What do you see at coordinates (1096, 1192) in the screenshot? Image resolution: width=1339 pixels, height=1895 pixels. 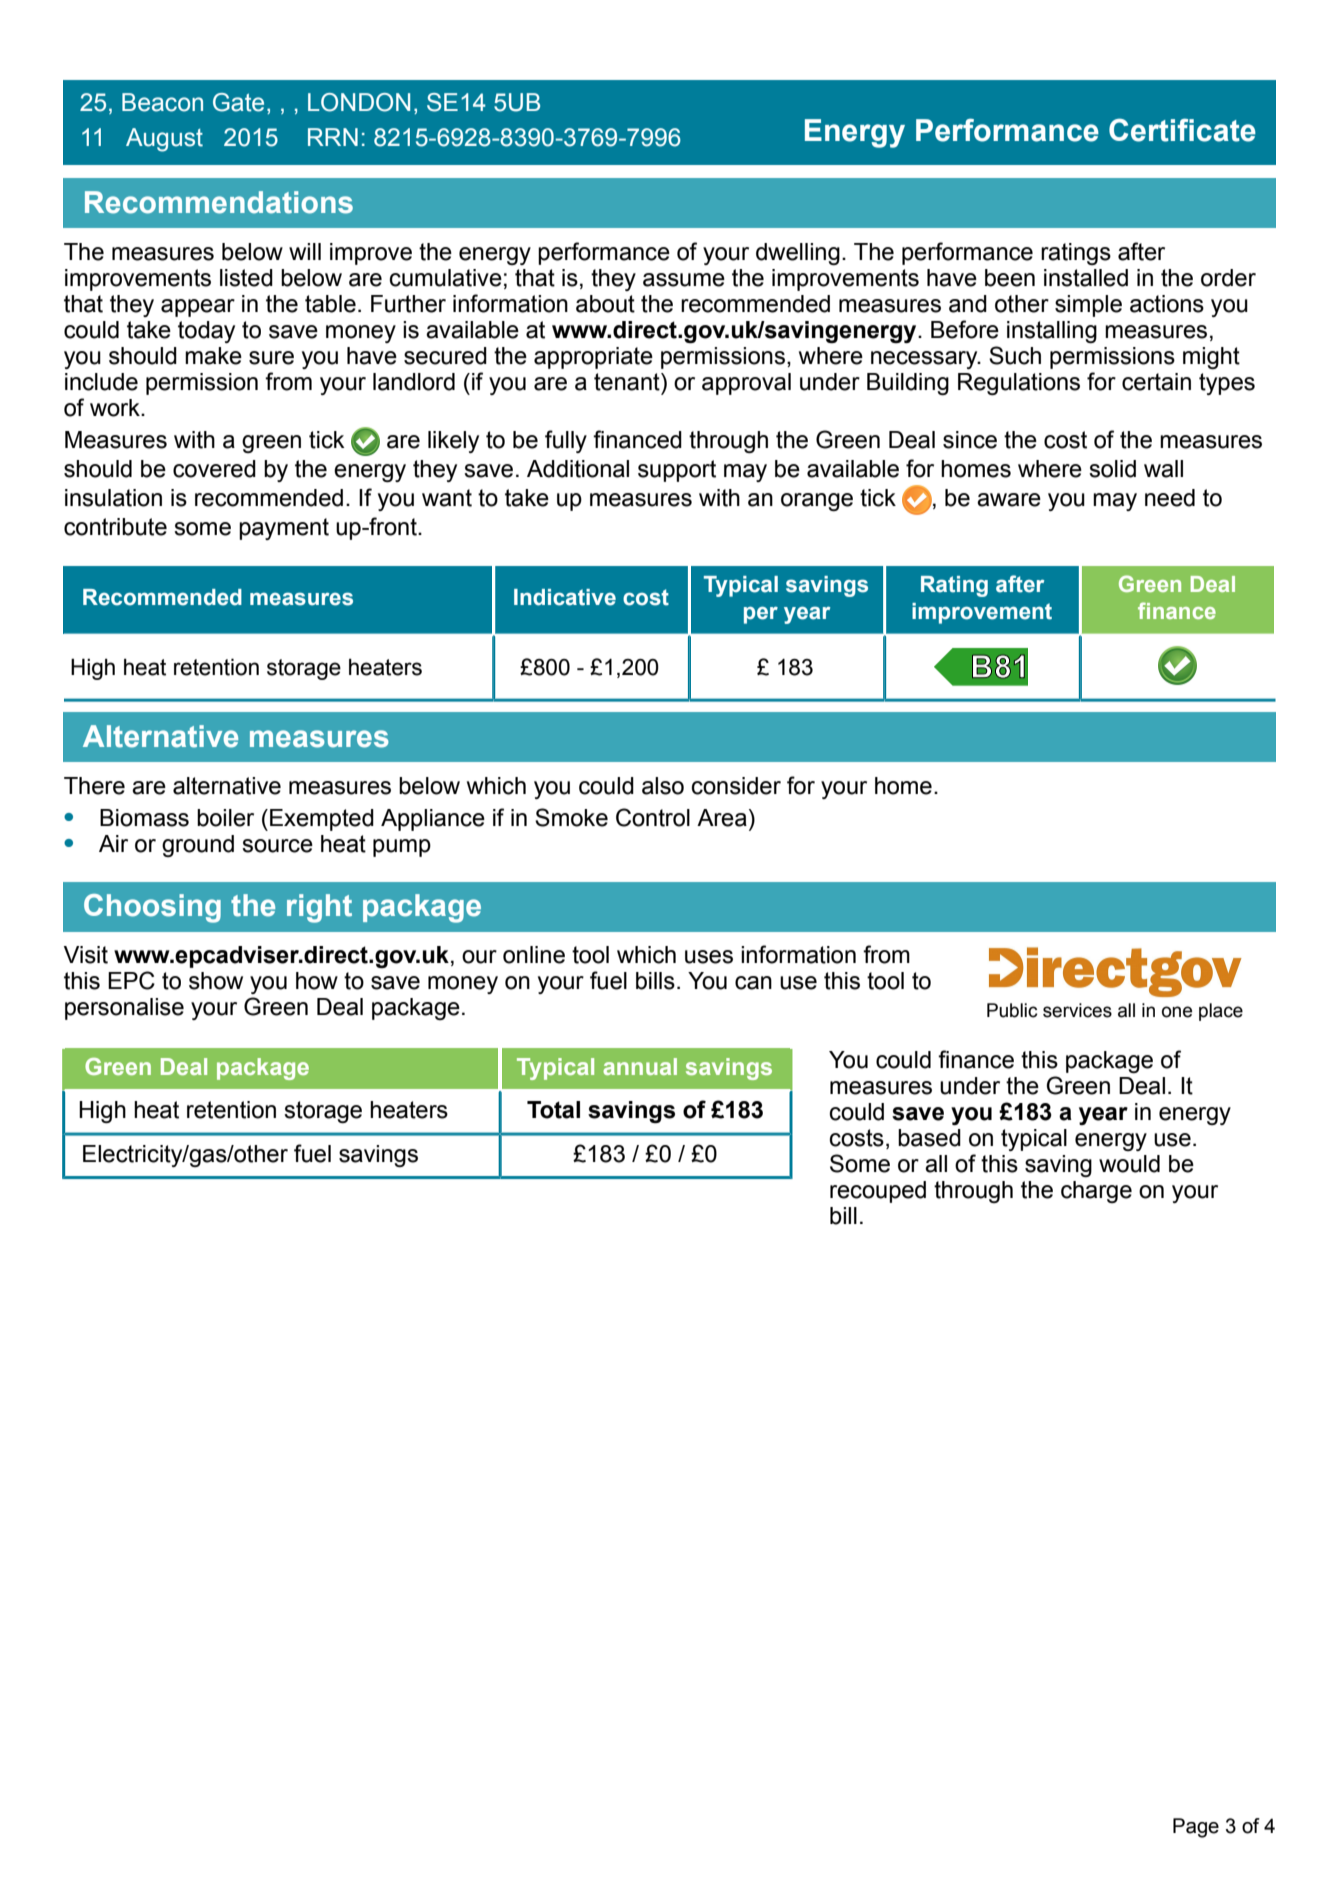 I see `charge` at bounding box center [1096, 1192].
